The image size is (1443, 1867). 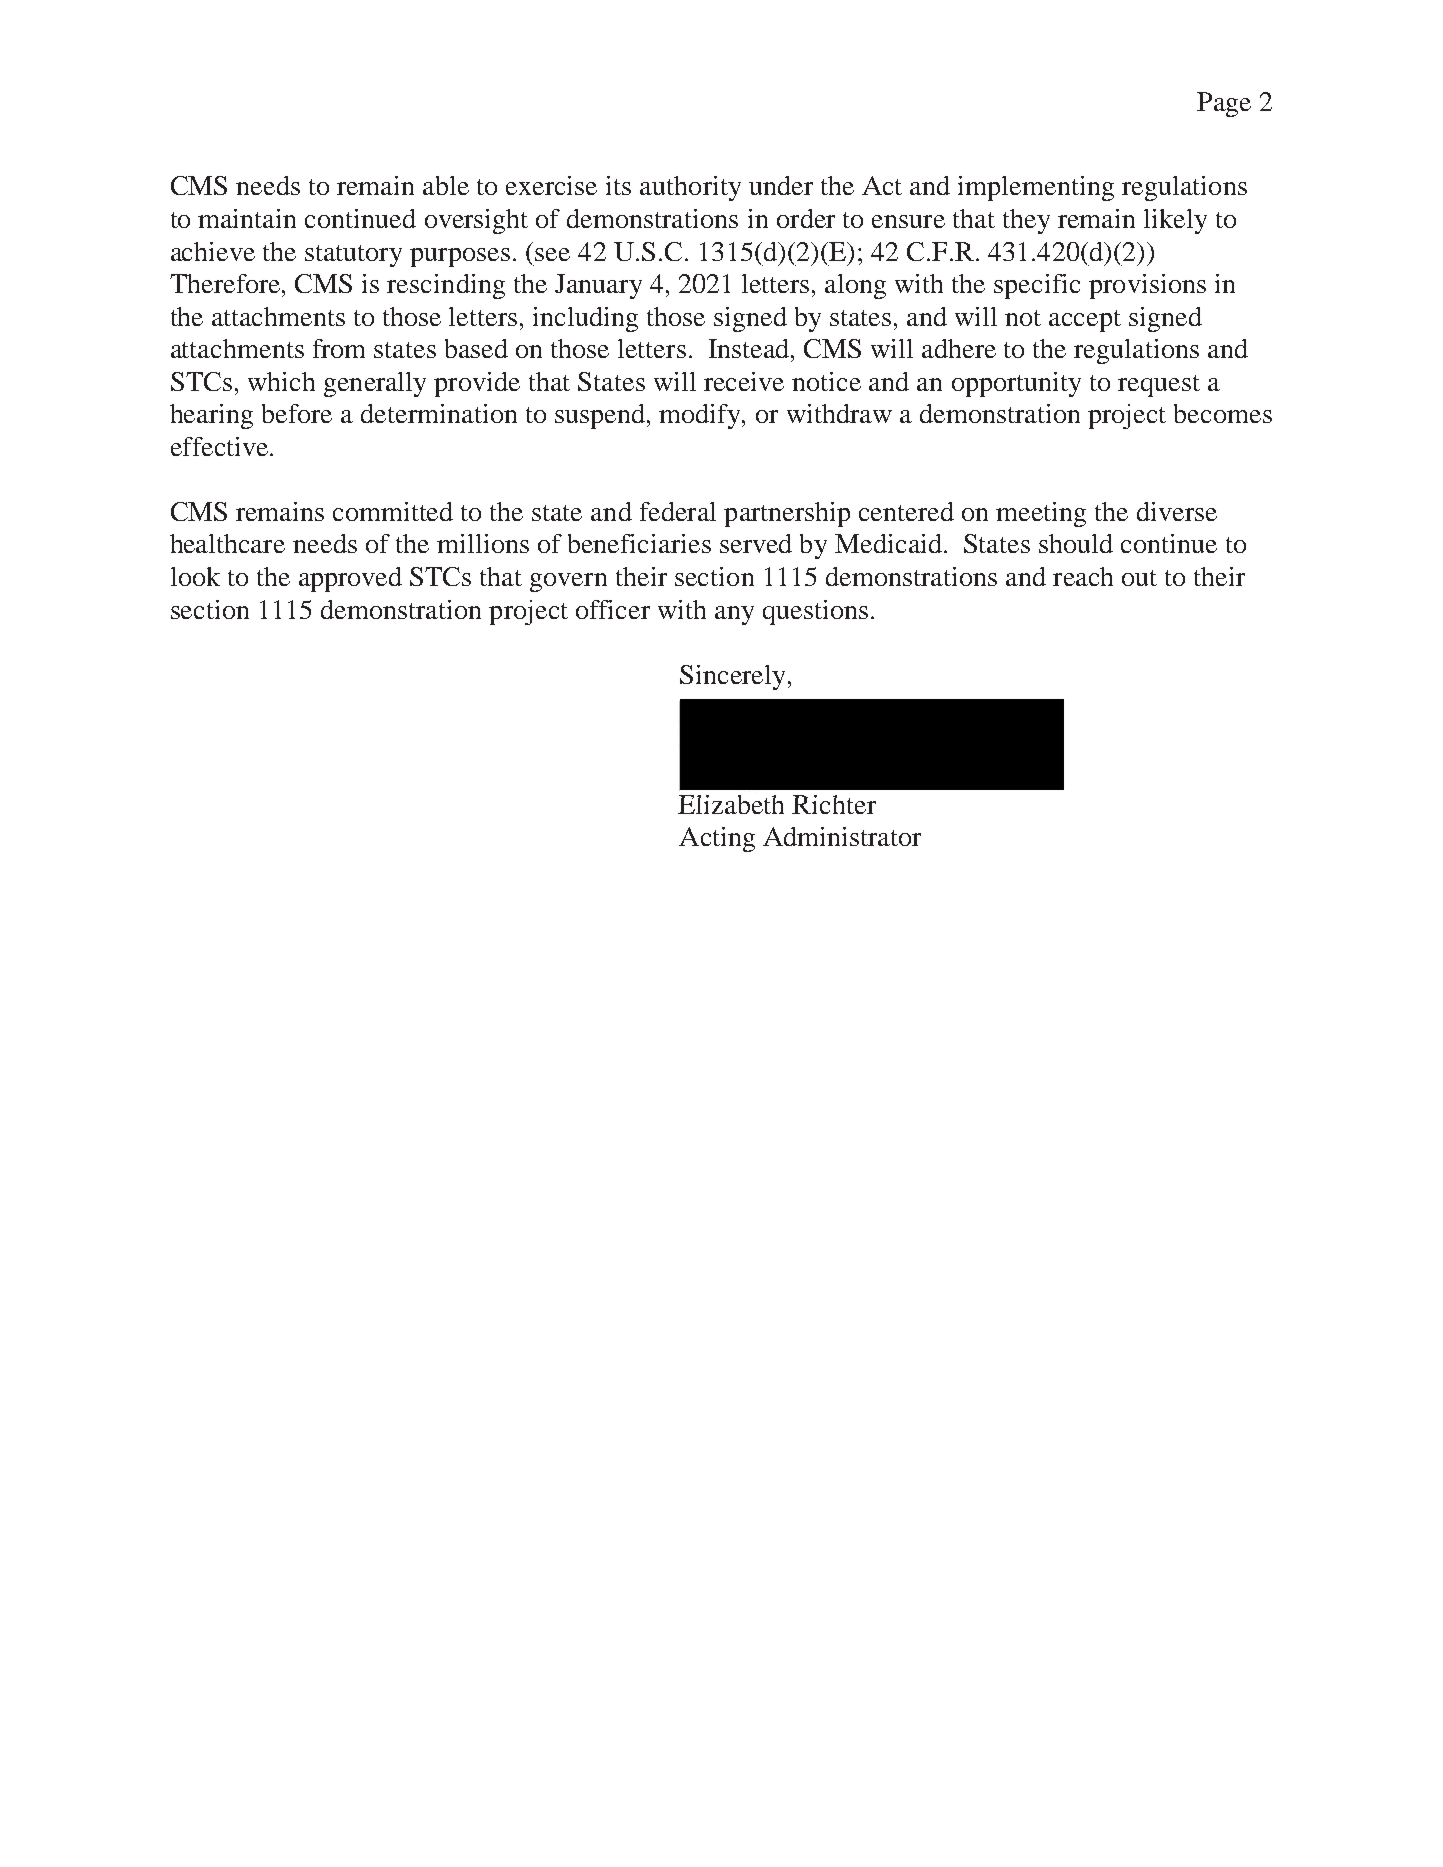 I want to click on should, so click(x=1076, y=543).
